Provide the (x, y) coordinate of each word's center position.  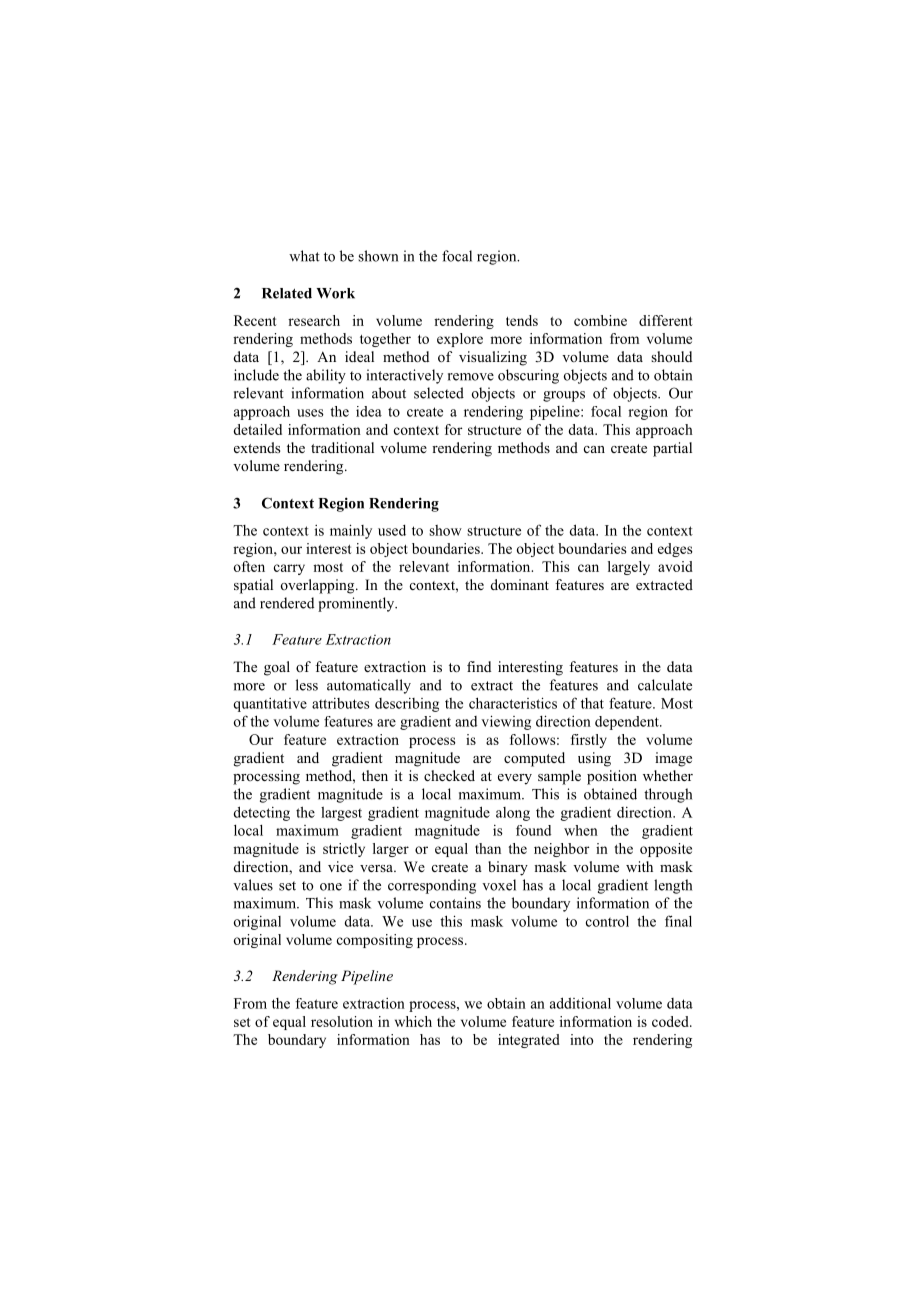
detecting (262, 813)
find (479, 666)
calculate (665, 685)
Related (287, 293)
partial (672, 449)
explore (460, 340)
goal (277, 668)
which (413, 1021)
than (488, 848)
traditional (342, 447)
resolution (342, 1021)
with (639, 866)
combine (600, 320)
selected (439, 393)
